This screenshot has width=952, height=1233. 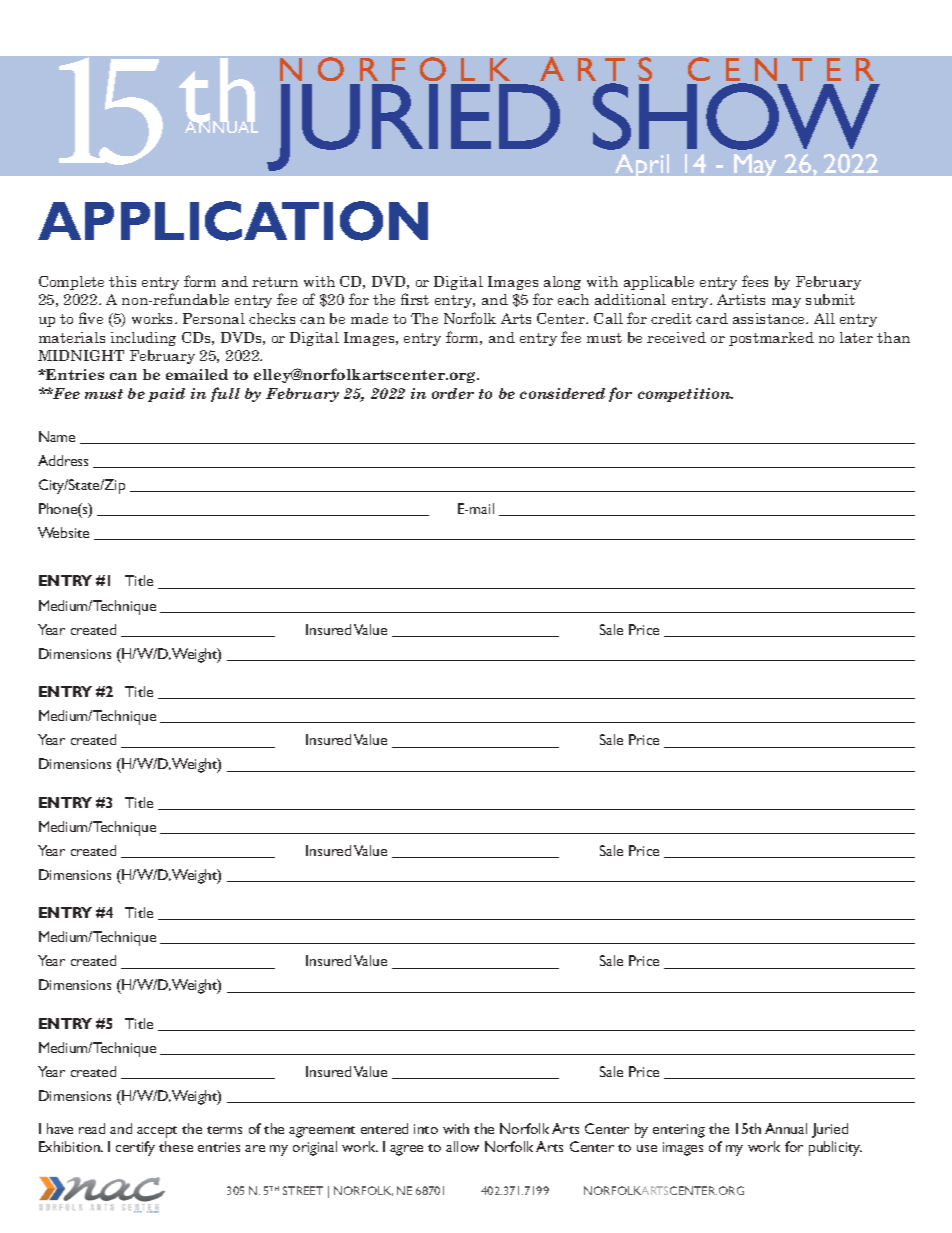 What do you see at coordinates (233, 221) in the screenshot?
I see `APPLICATION` at bounding box center [233, 221].
